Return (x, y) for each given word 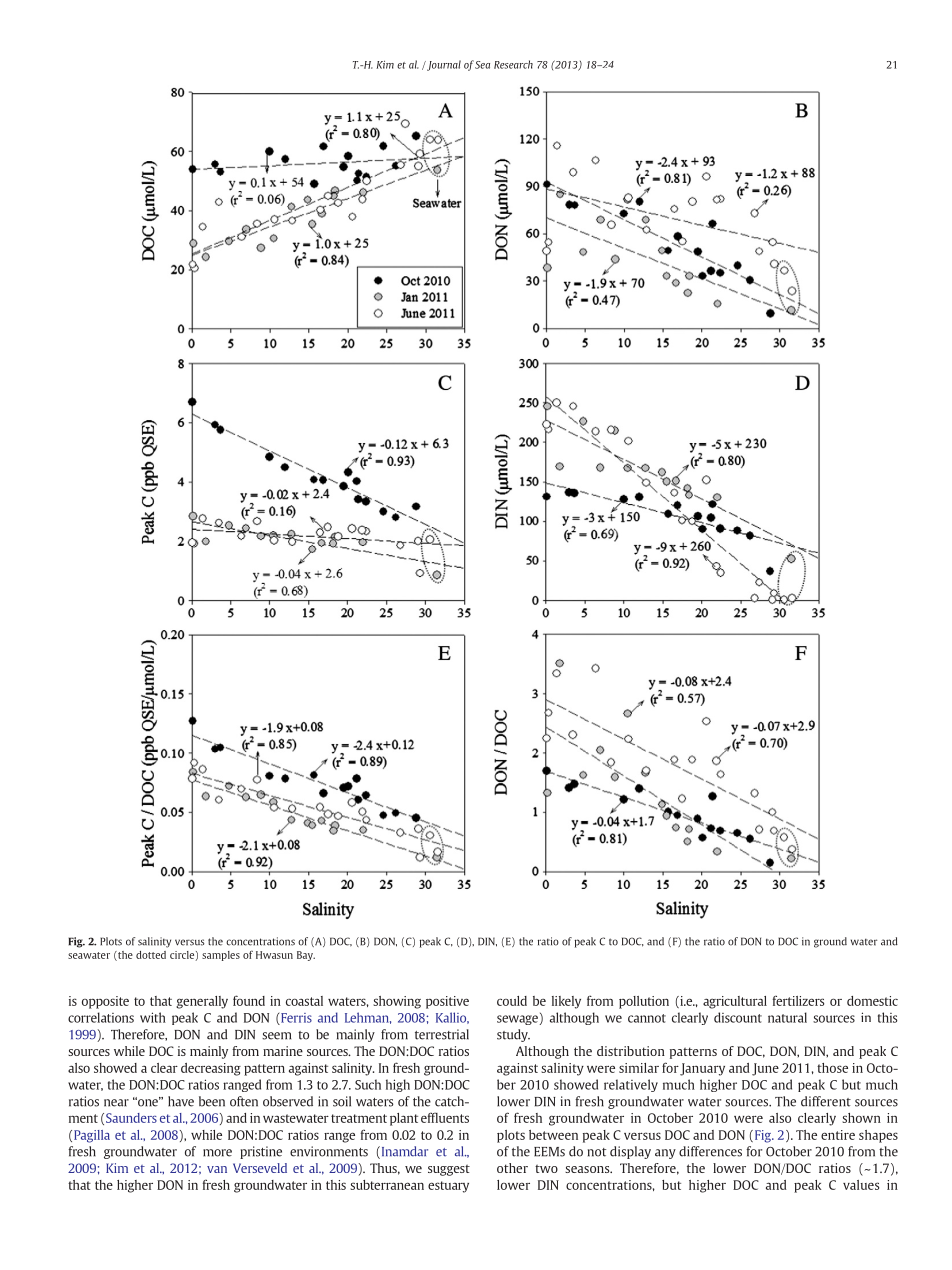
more (217, 1153)
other (512, 1168)
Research (513, 64)
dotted (151, 955)
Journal (443, 65)
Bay (306, 956)
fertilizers (798, 1000)
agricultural (735, 1002)
